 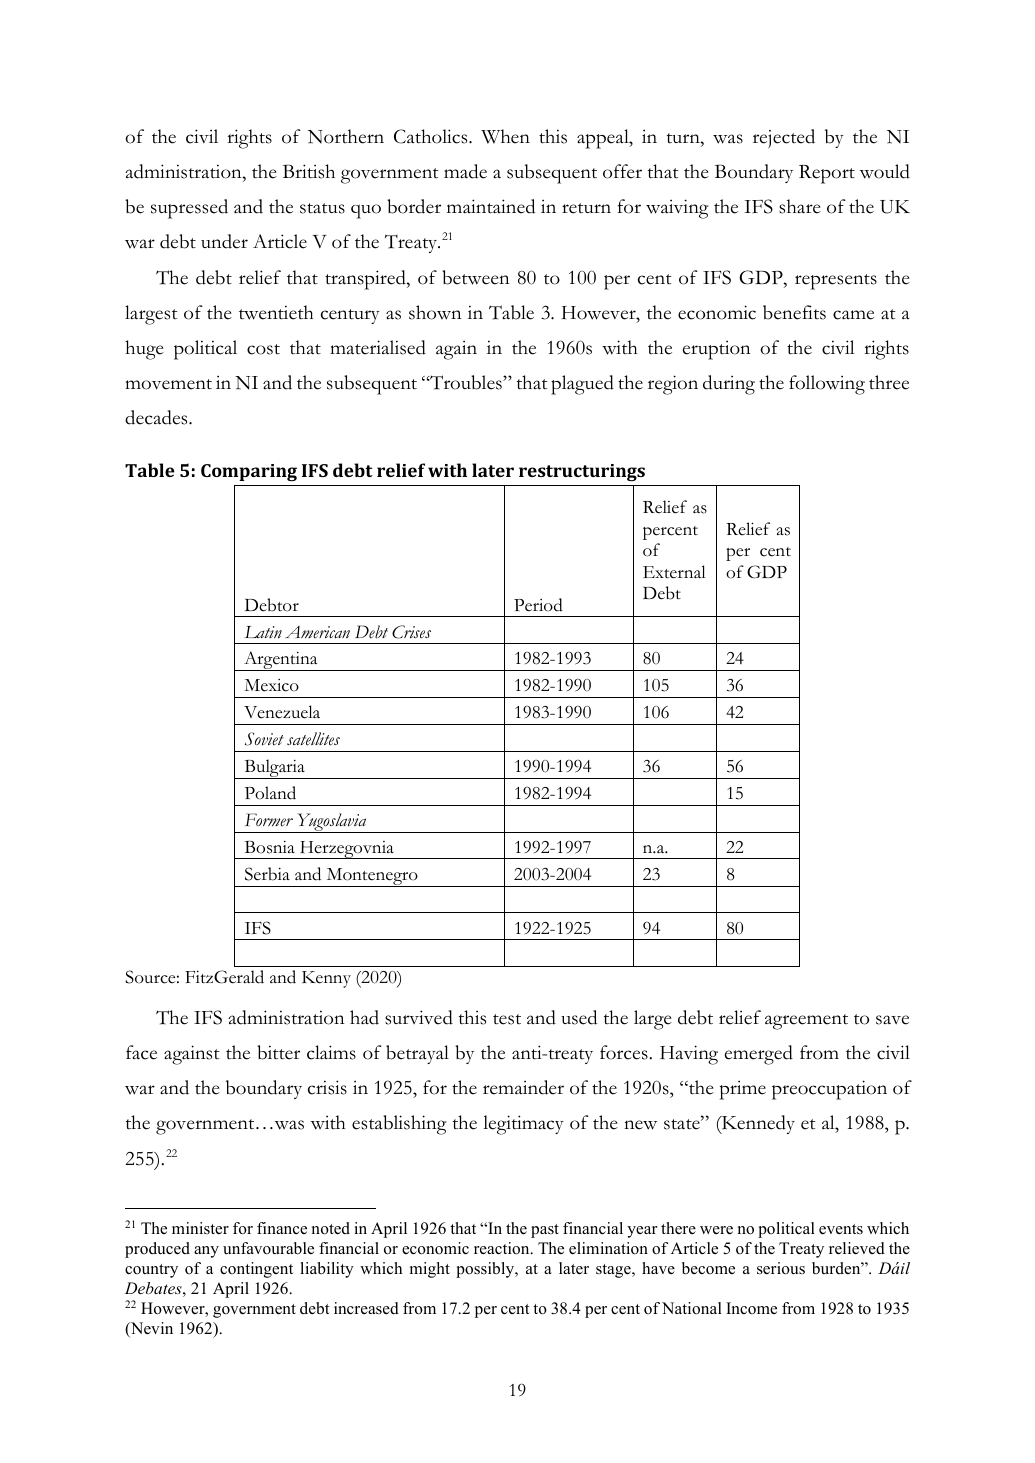 What do you see at coordinates (827, 174) in the page?
I see `Report` at bounding box center [827, 174].
